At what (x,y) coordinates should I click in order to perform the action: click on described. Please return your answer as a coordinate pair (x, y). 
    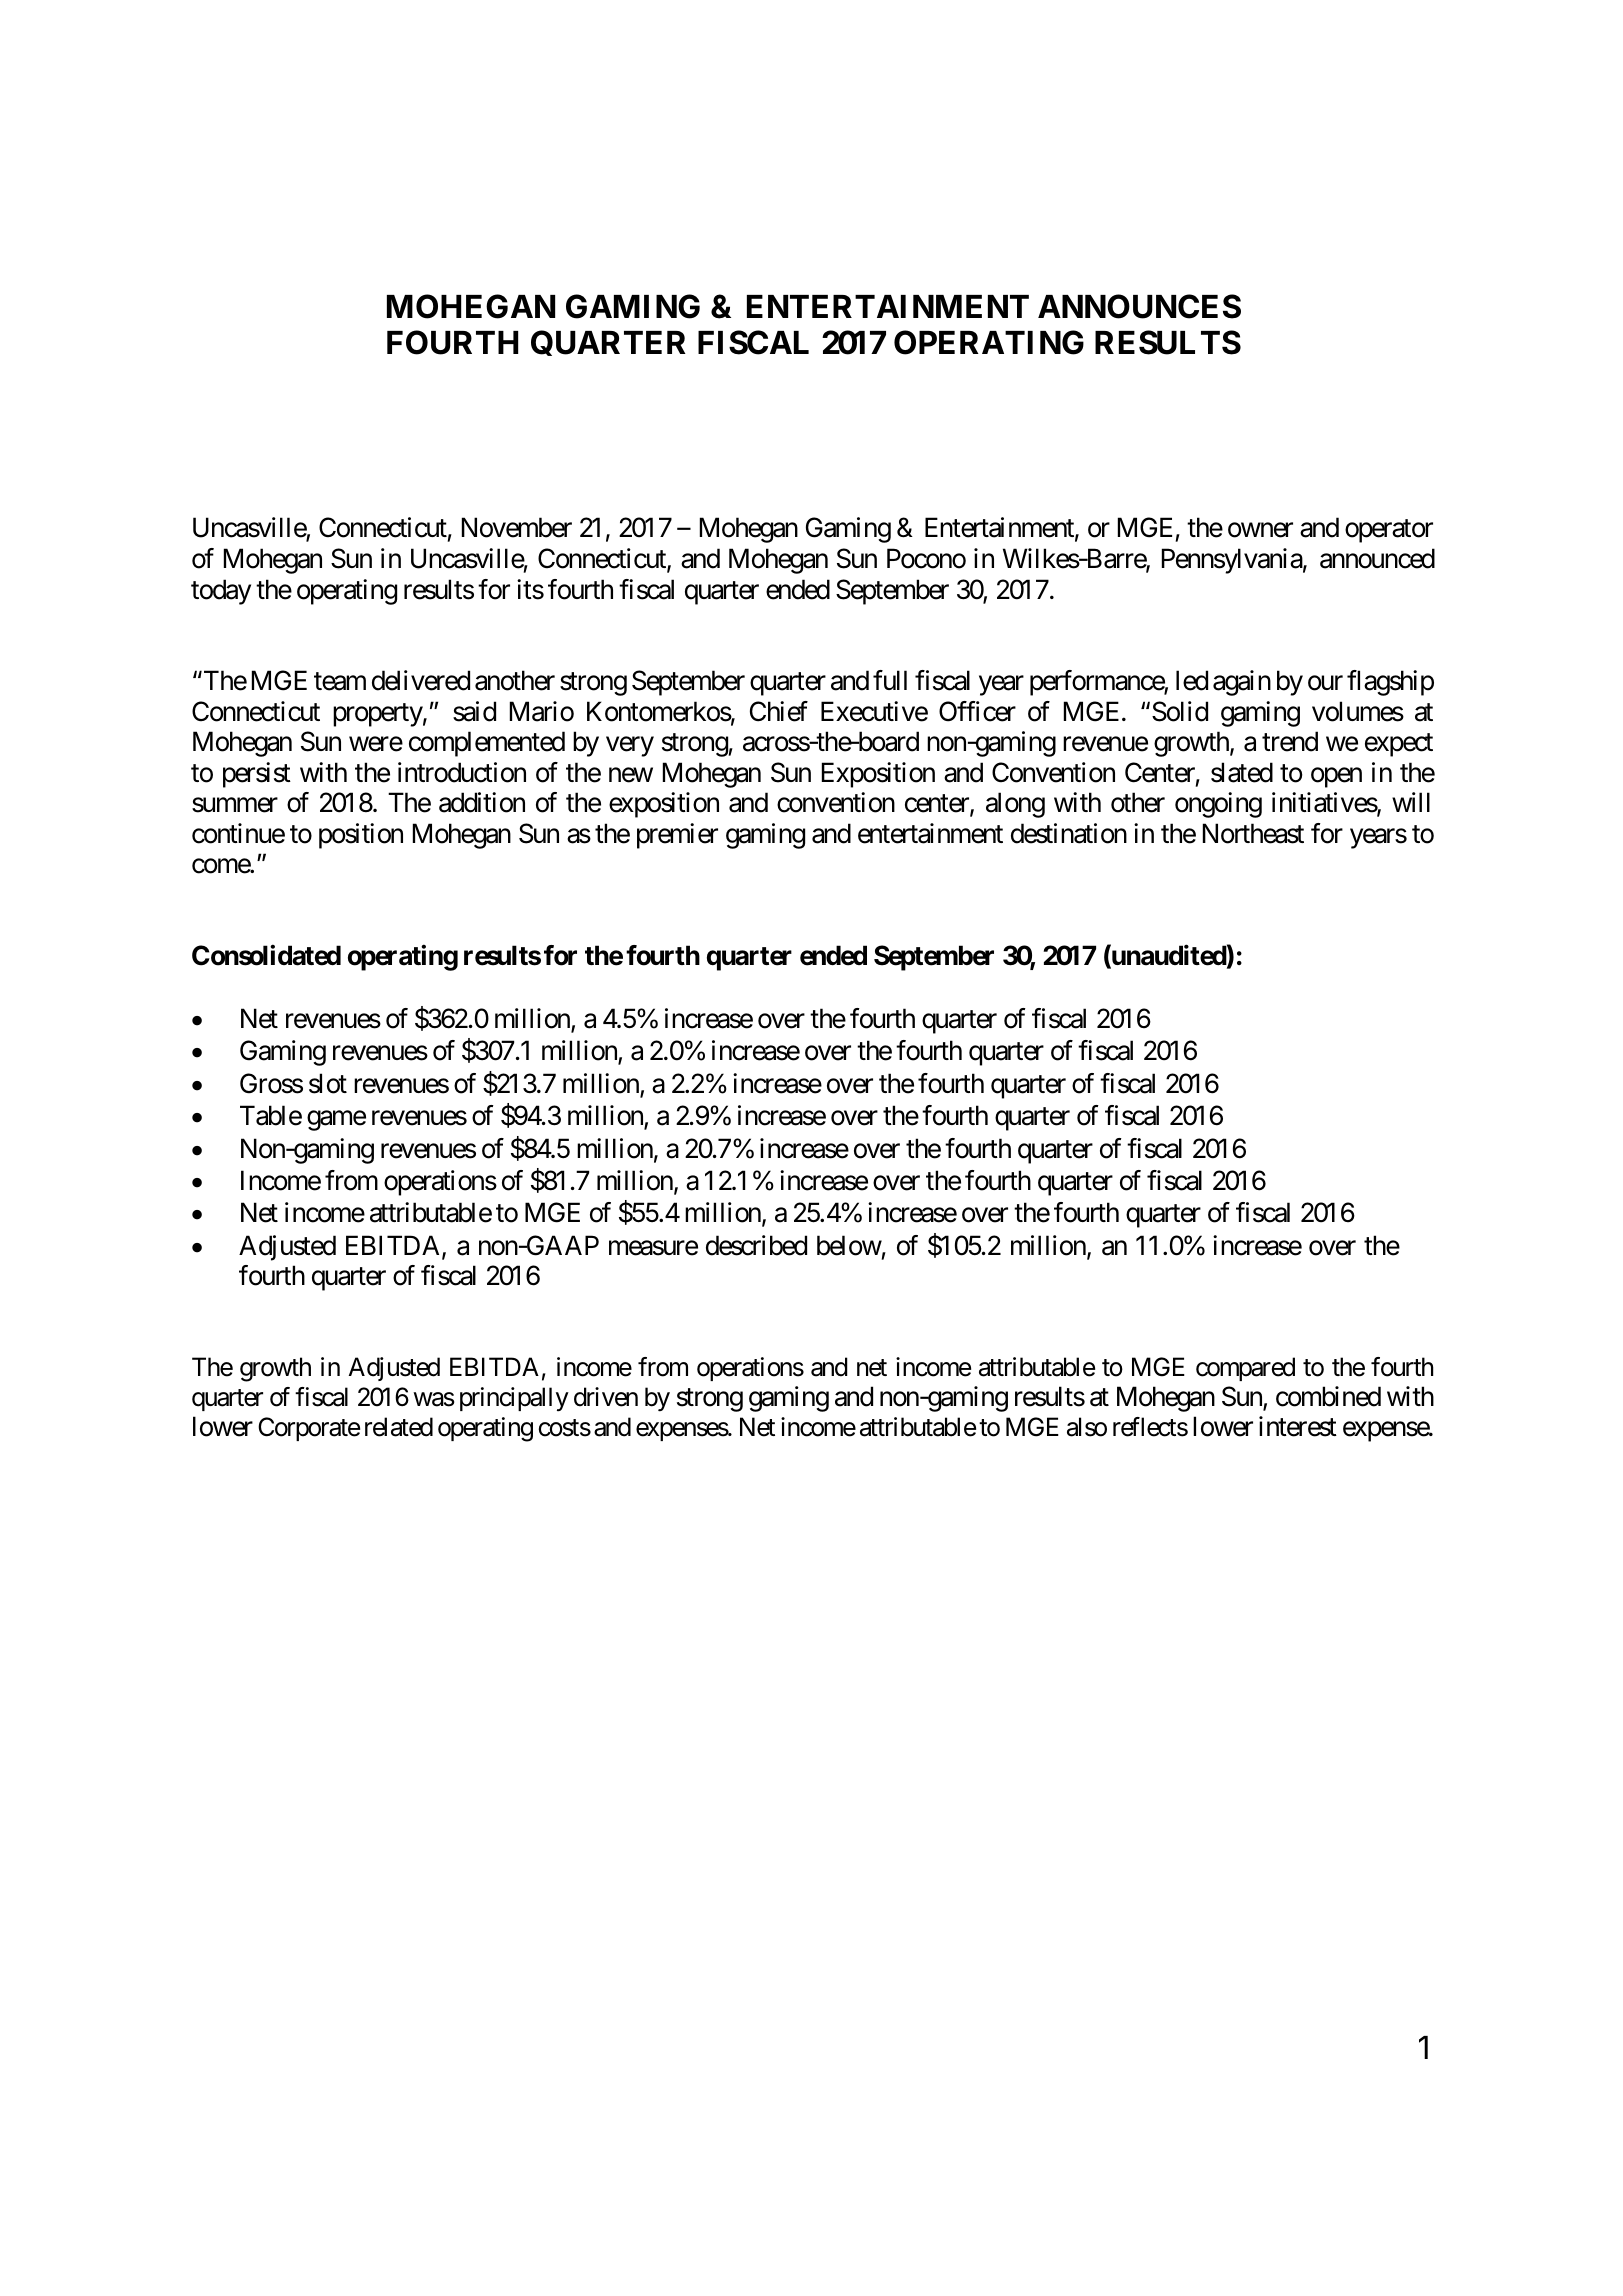
    Looking at the image, I should click on (756, 1245).
